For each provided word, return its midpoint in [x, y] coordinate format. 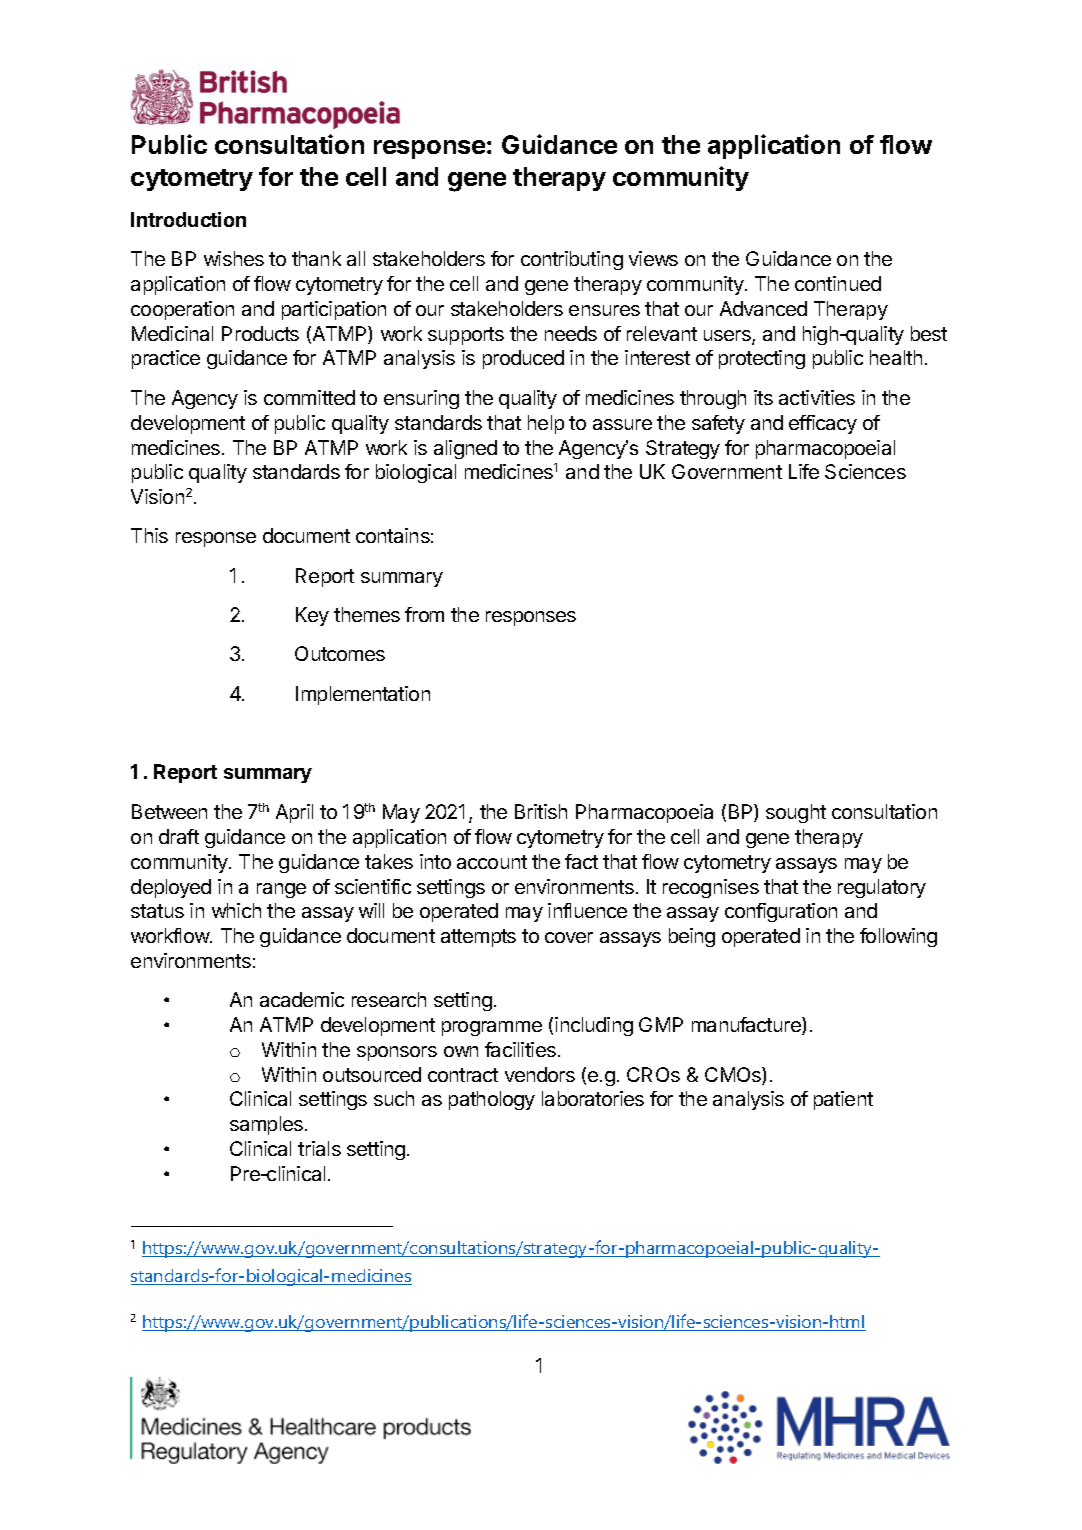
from [424, 614]
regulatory [882, 888]
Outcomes [340, 653]
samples [266, 1125]
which [236, 910]
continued [838, 283]
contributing [572, 260]
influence [587, 910]
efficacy [823, 424]
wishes [234, 258]
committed [309, 397]
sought [796, 813]
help [546, 424]
